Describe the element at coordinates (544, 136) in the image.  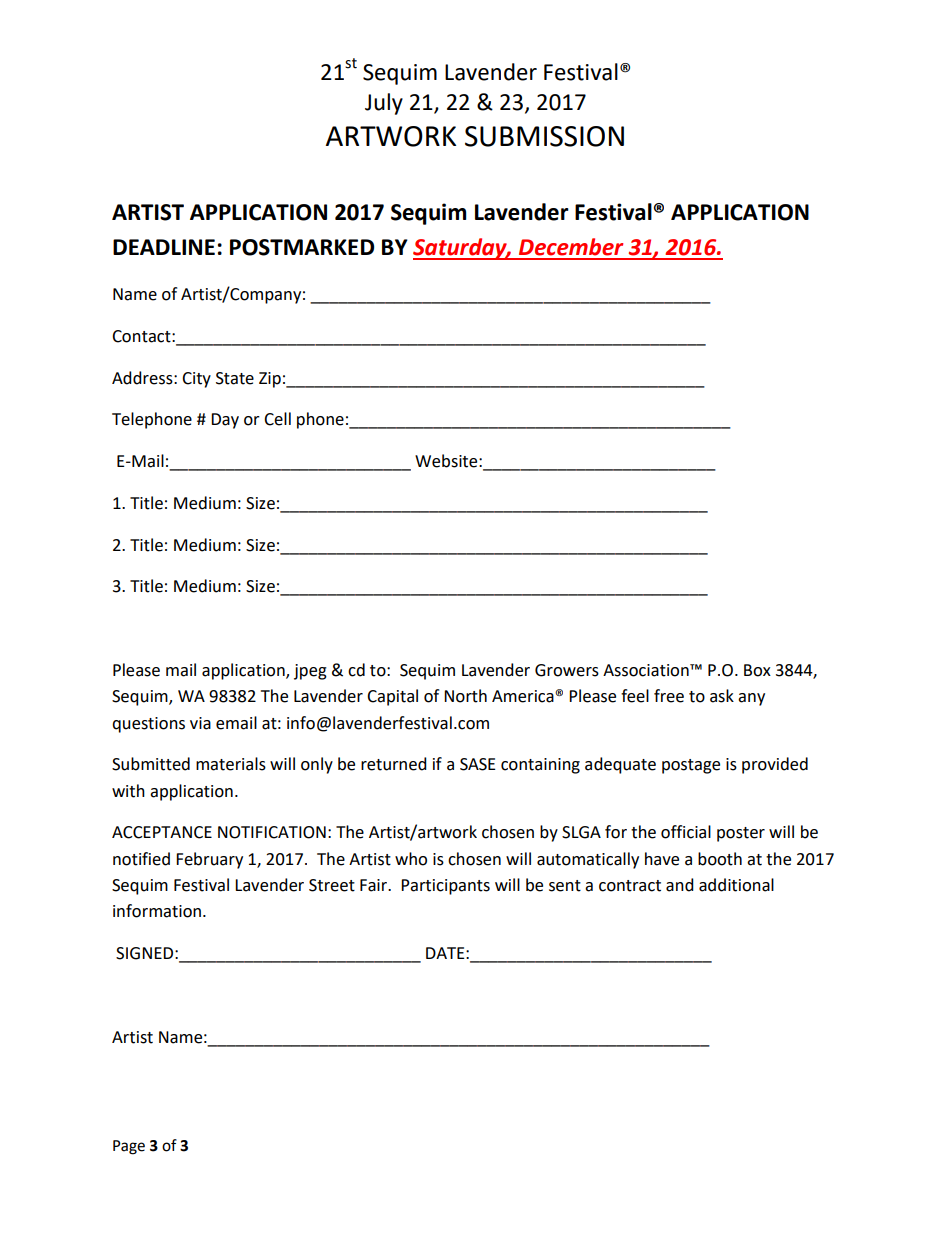
I see `SUBMISSION` at that location.
